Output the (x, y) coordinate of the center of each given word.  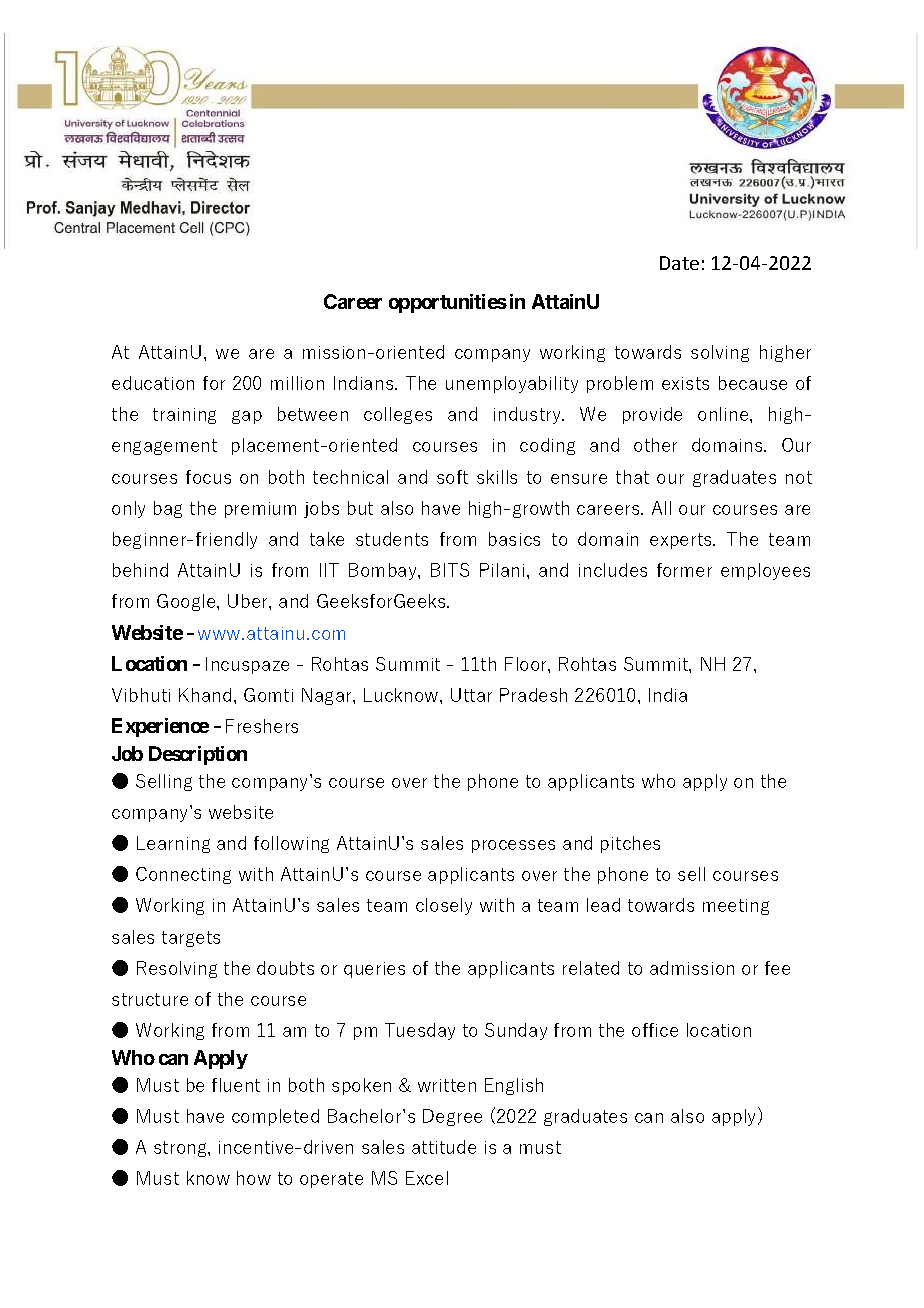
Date (679, 263)
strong (181, 1149)
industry (528, 415)
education (153, 383)
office (655, 1030)
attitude (444, 1147)
